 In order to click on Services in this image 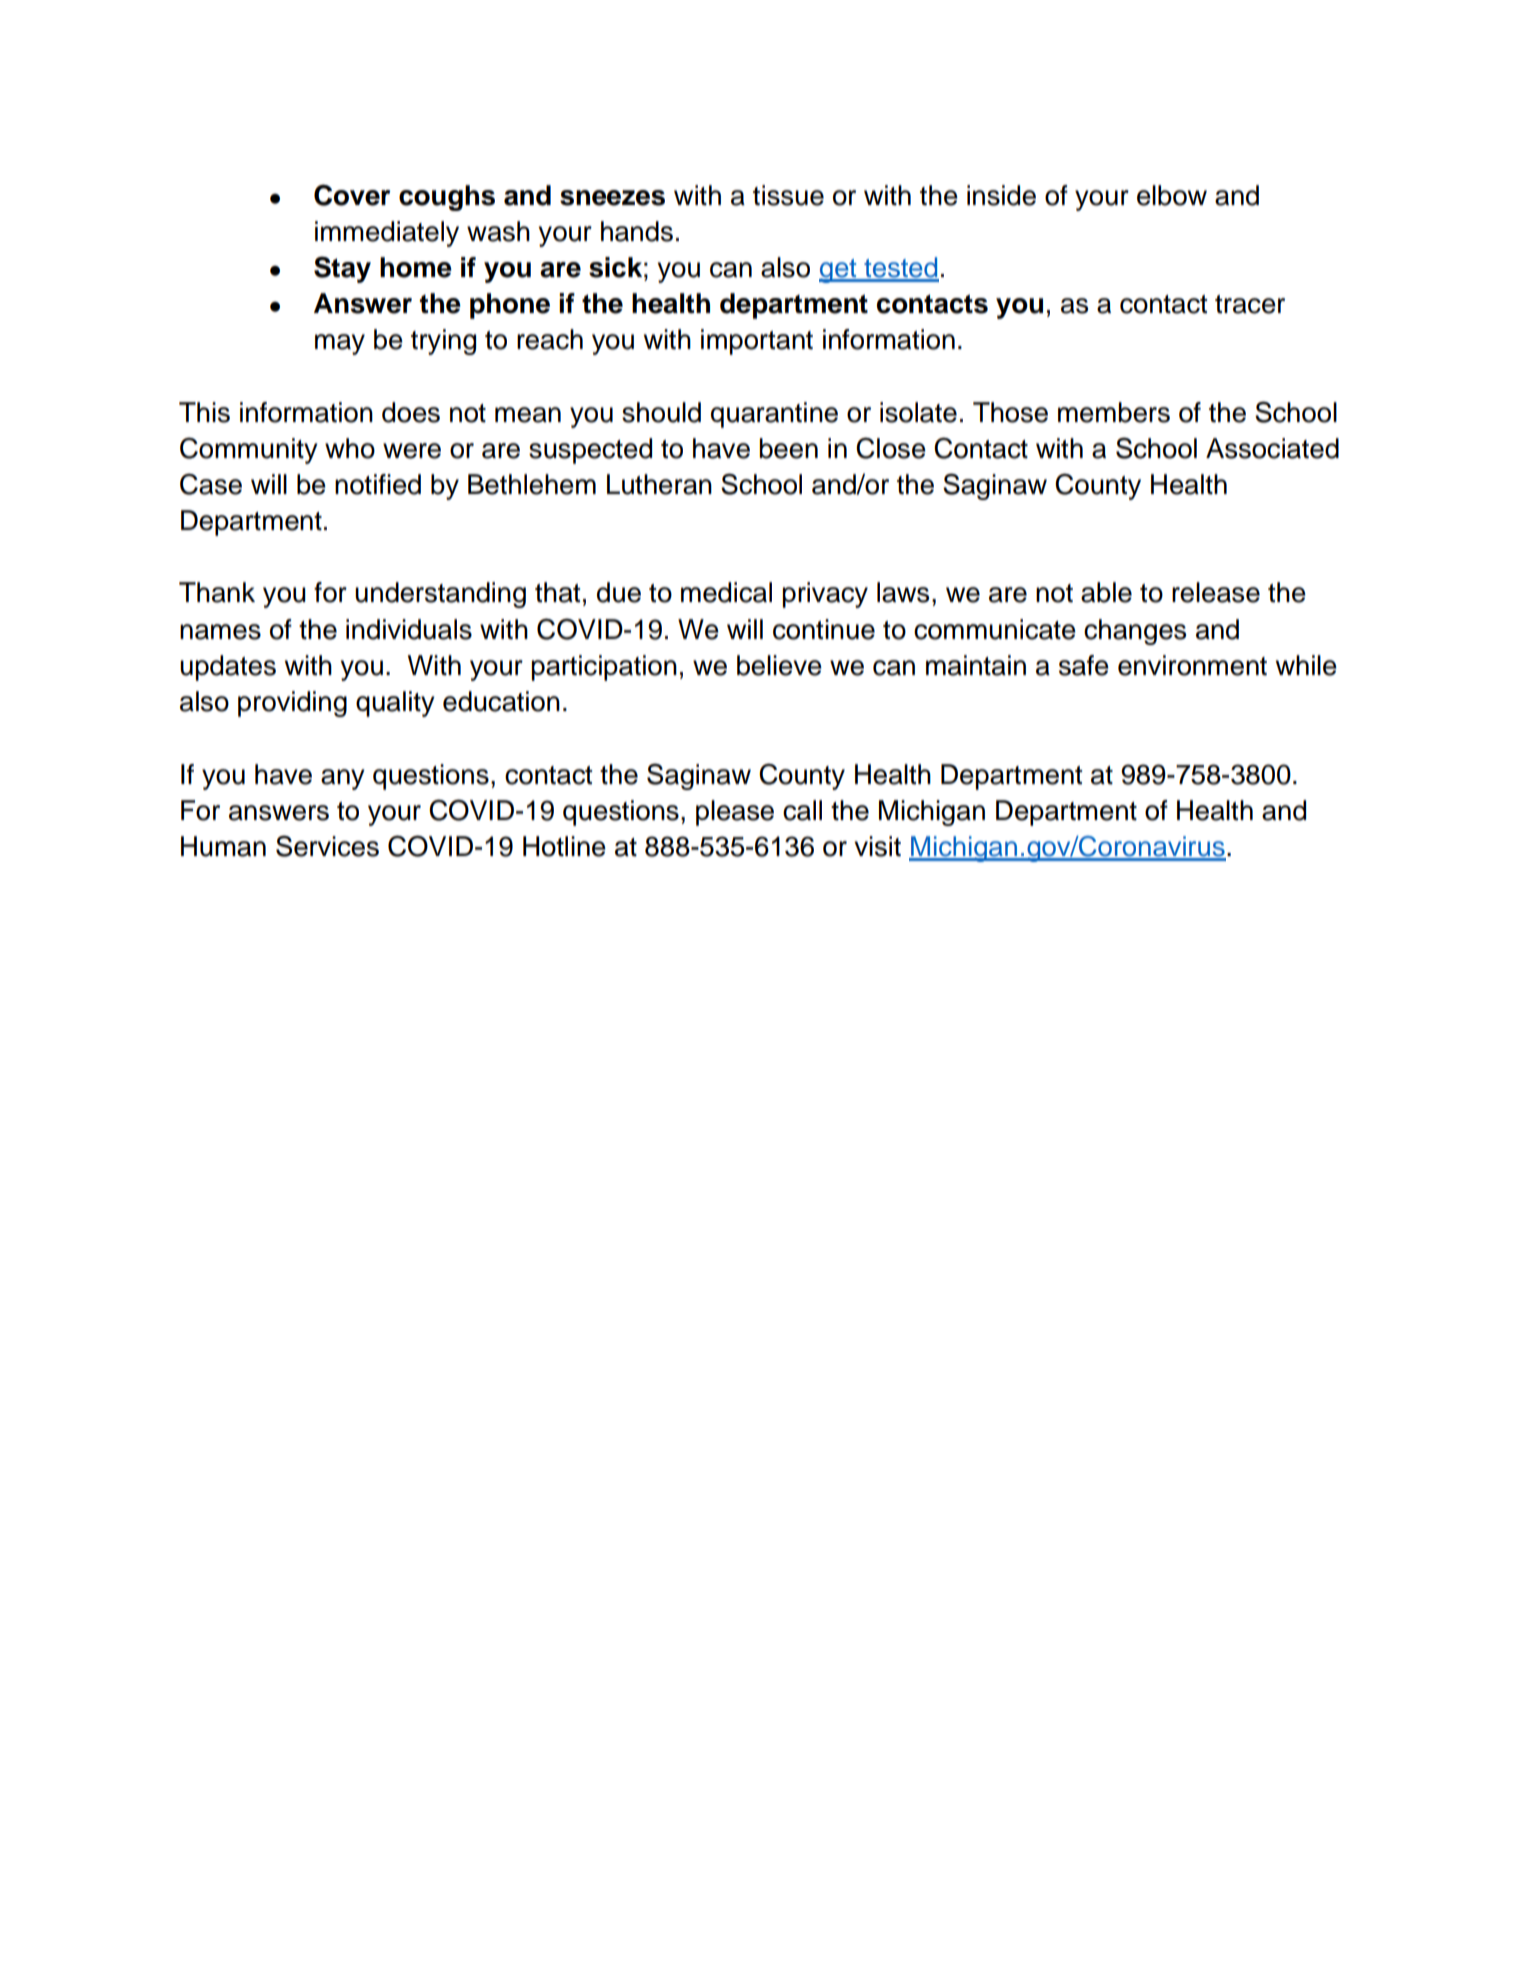, I will do `click(327, 846)`.
